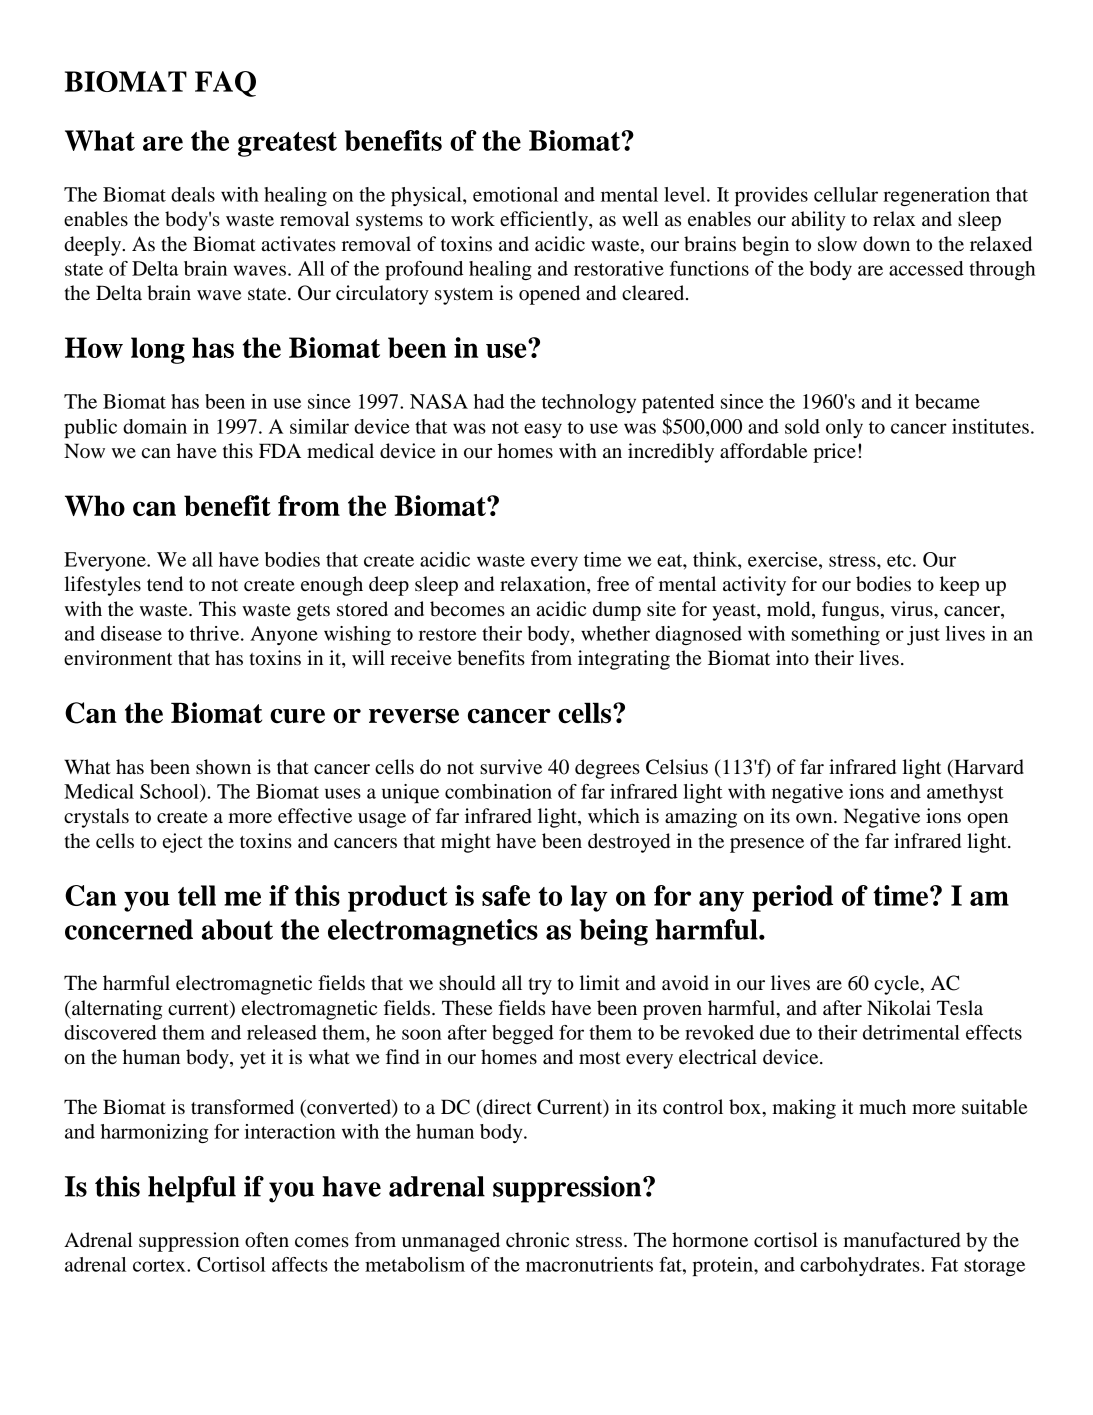  Describe the element at coordinates (846, 194) in the document. I see `cellular` at that location.
